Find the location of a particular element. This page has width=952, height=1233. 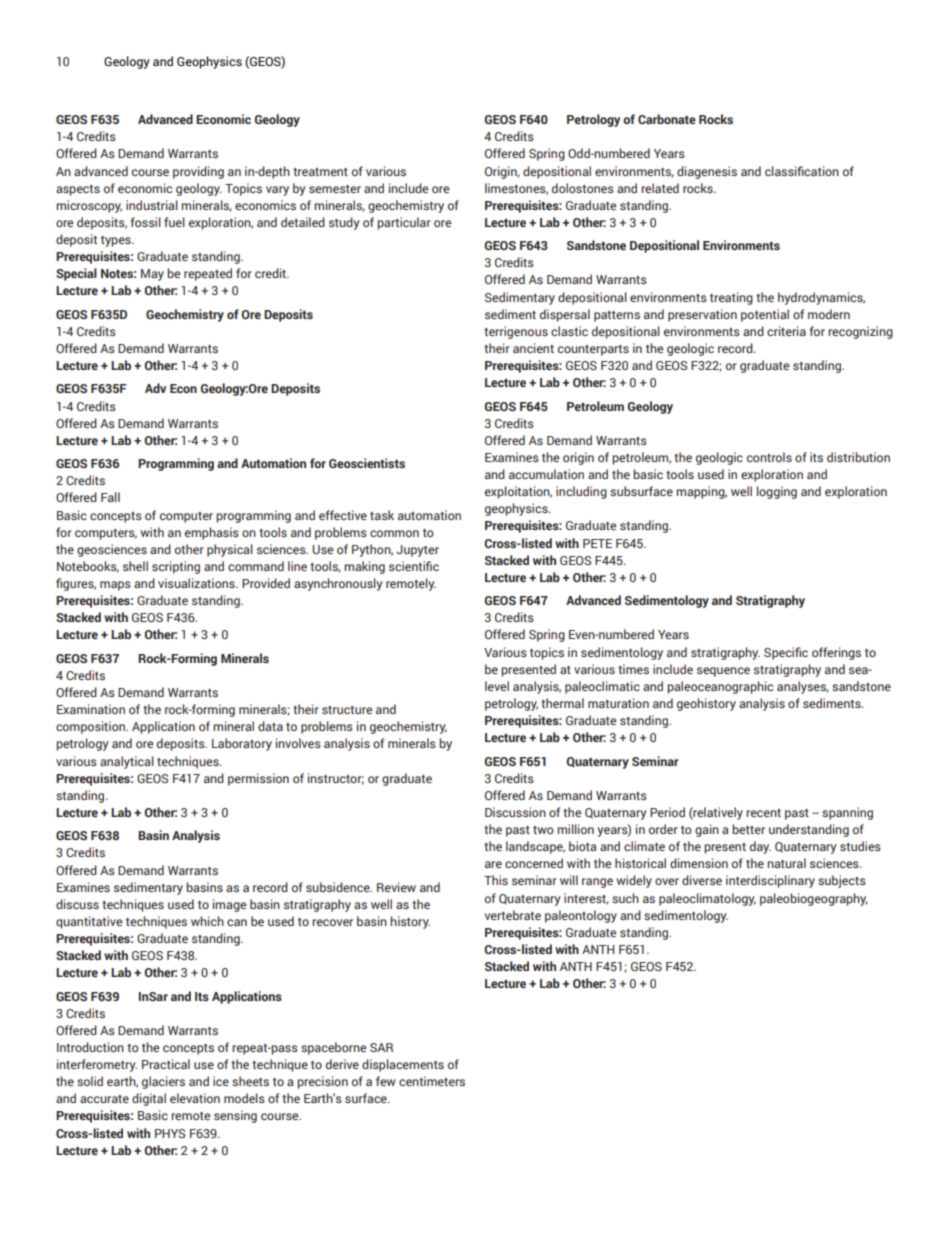

day is located at coordinates (760, 847).
